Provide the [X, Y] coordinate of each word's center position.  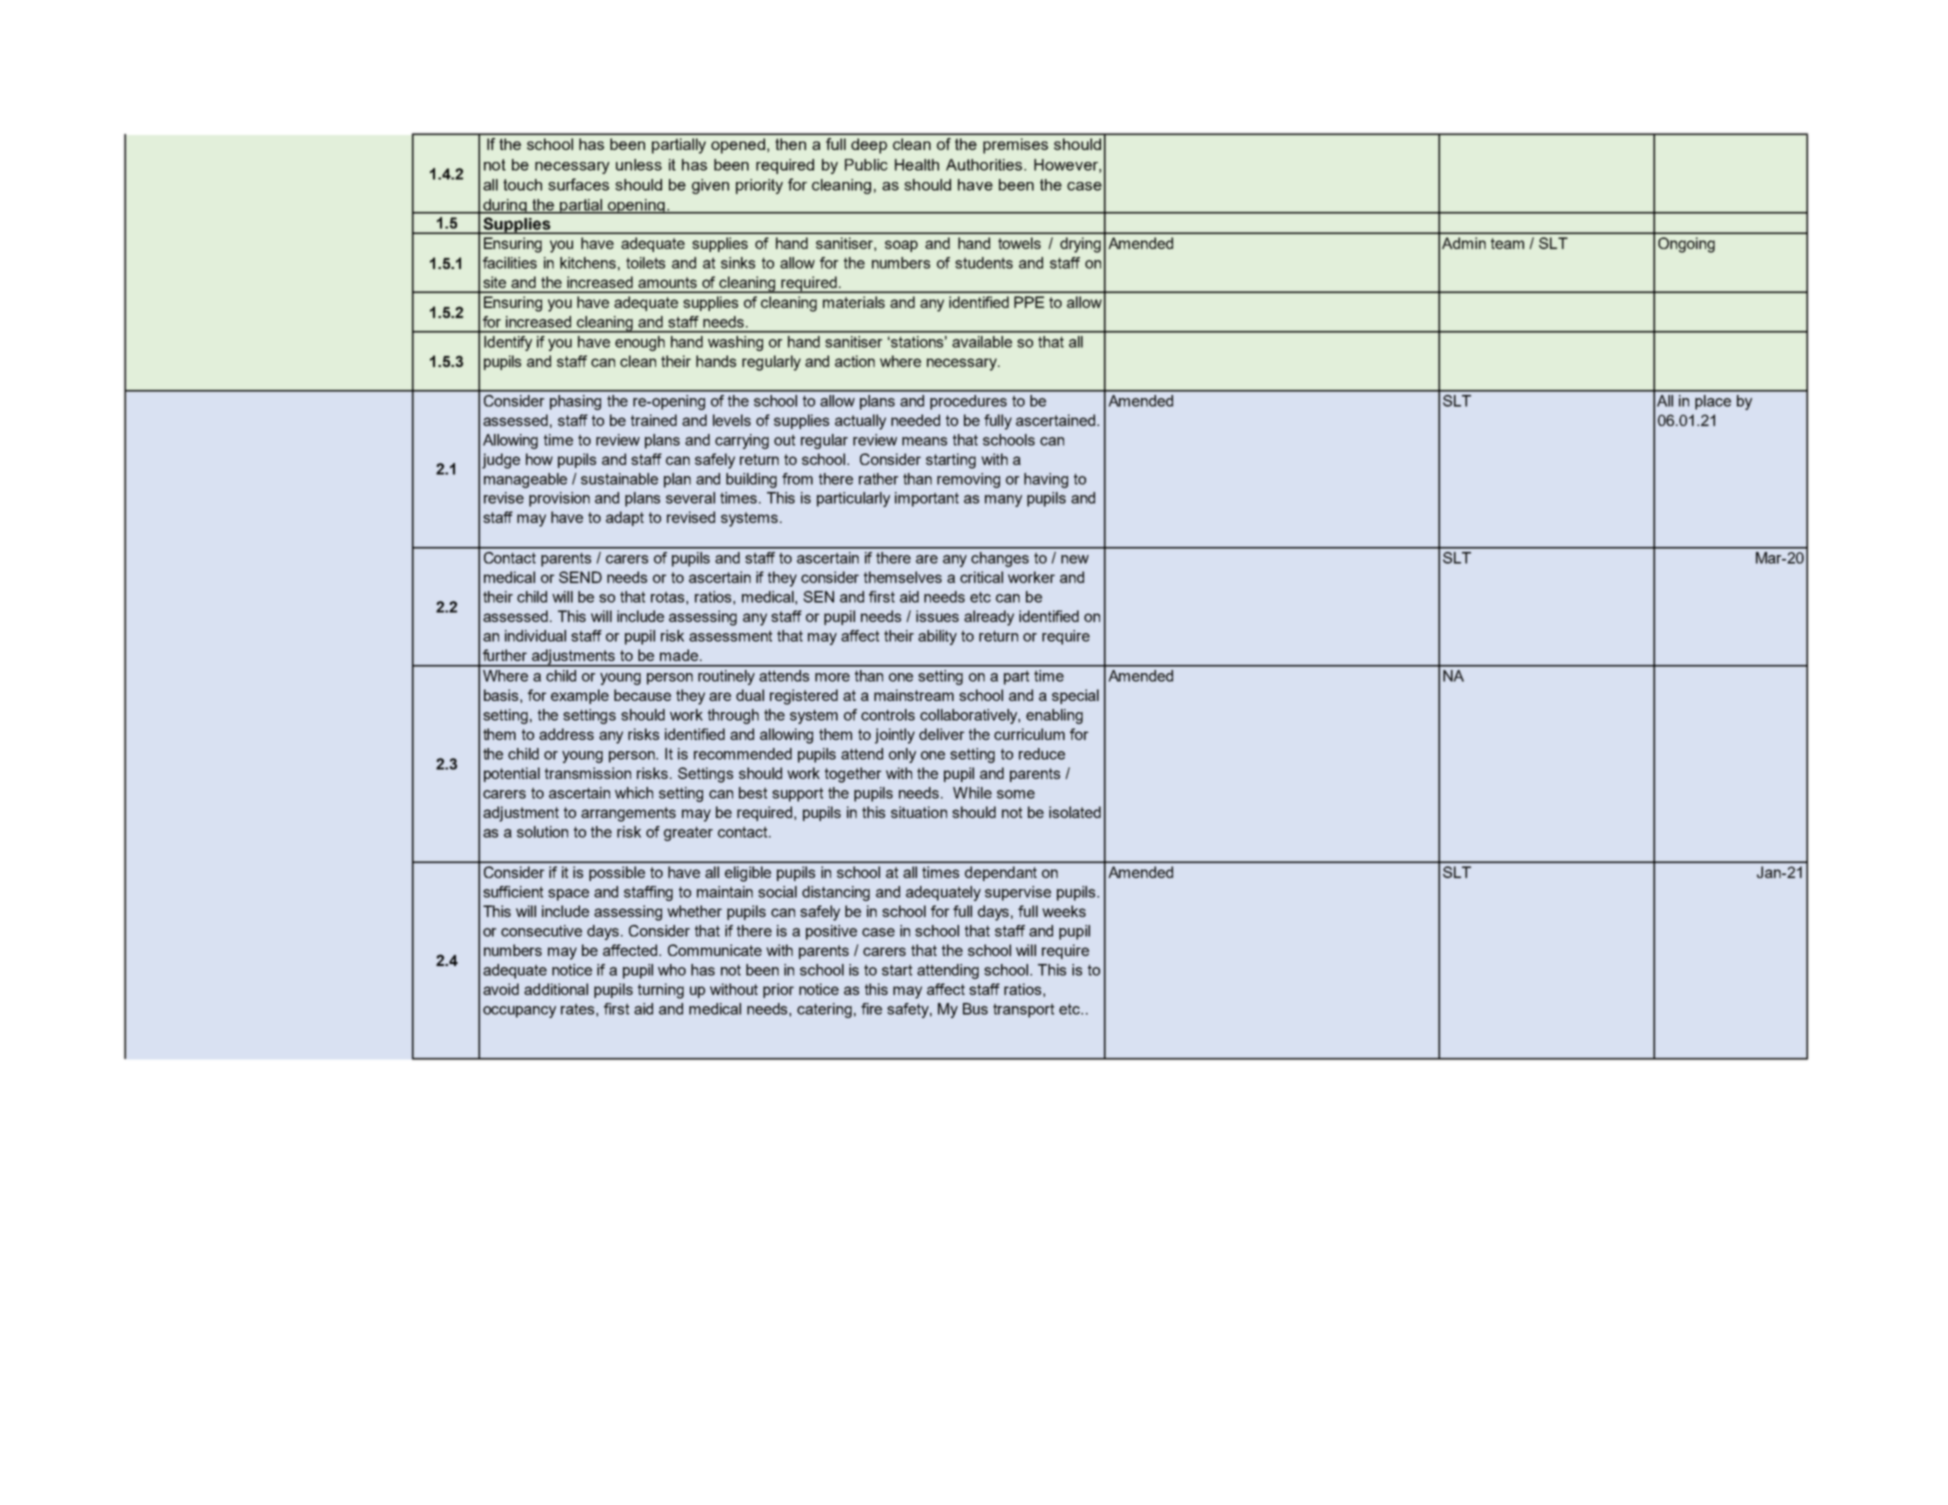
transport [1023, 1010]
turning [661, 991]
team [1507, 243]
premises [1015, 146]
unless [639, 165]
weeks [1064, 911]
